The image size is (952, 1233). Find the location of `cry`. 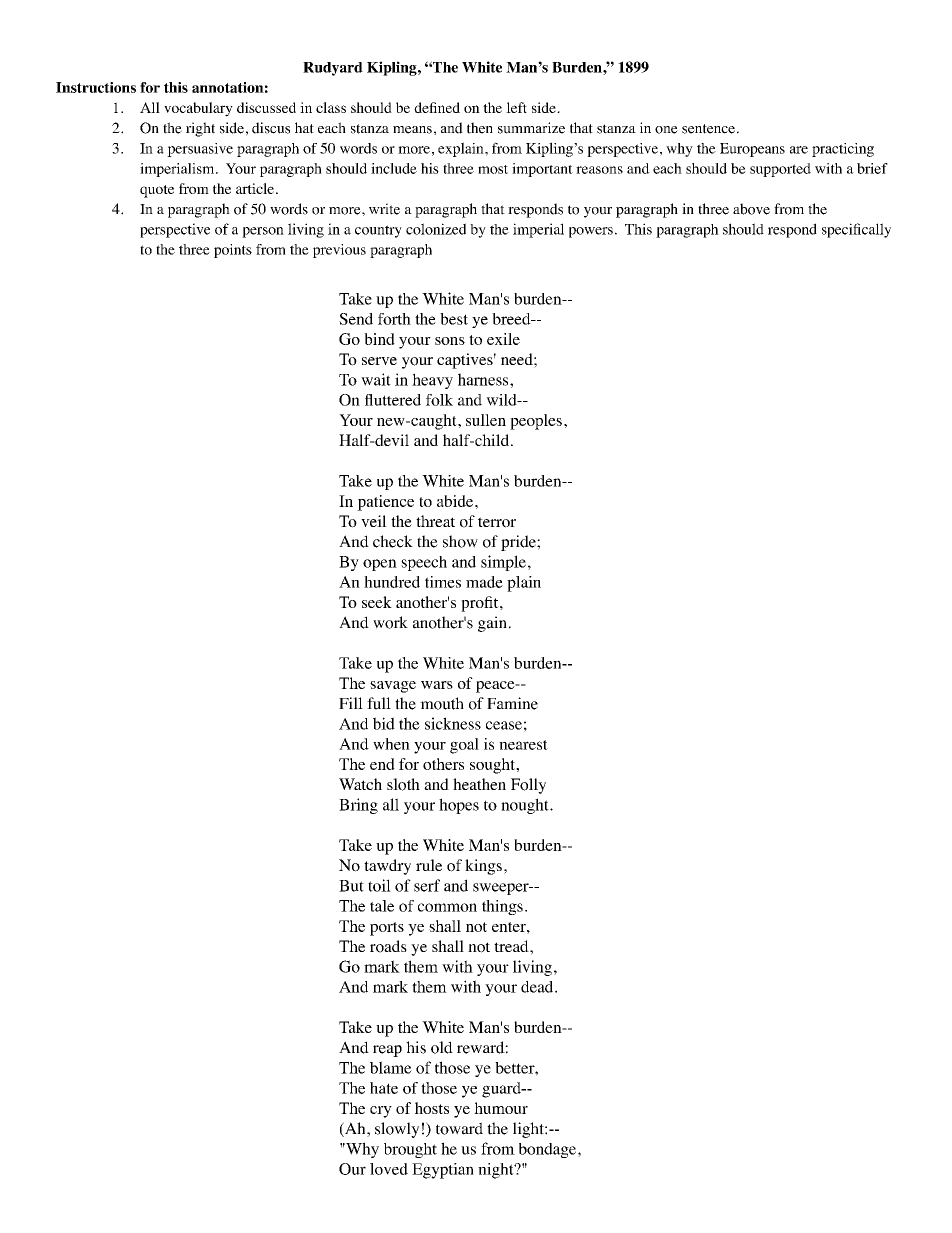

cry is located at coordinates (381, 1112).
